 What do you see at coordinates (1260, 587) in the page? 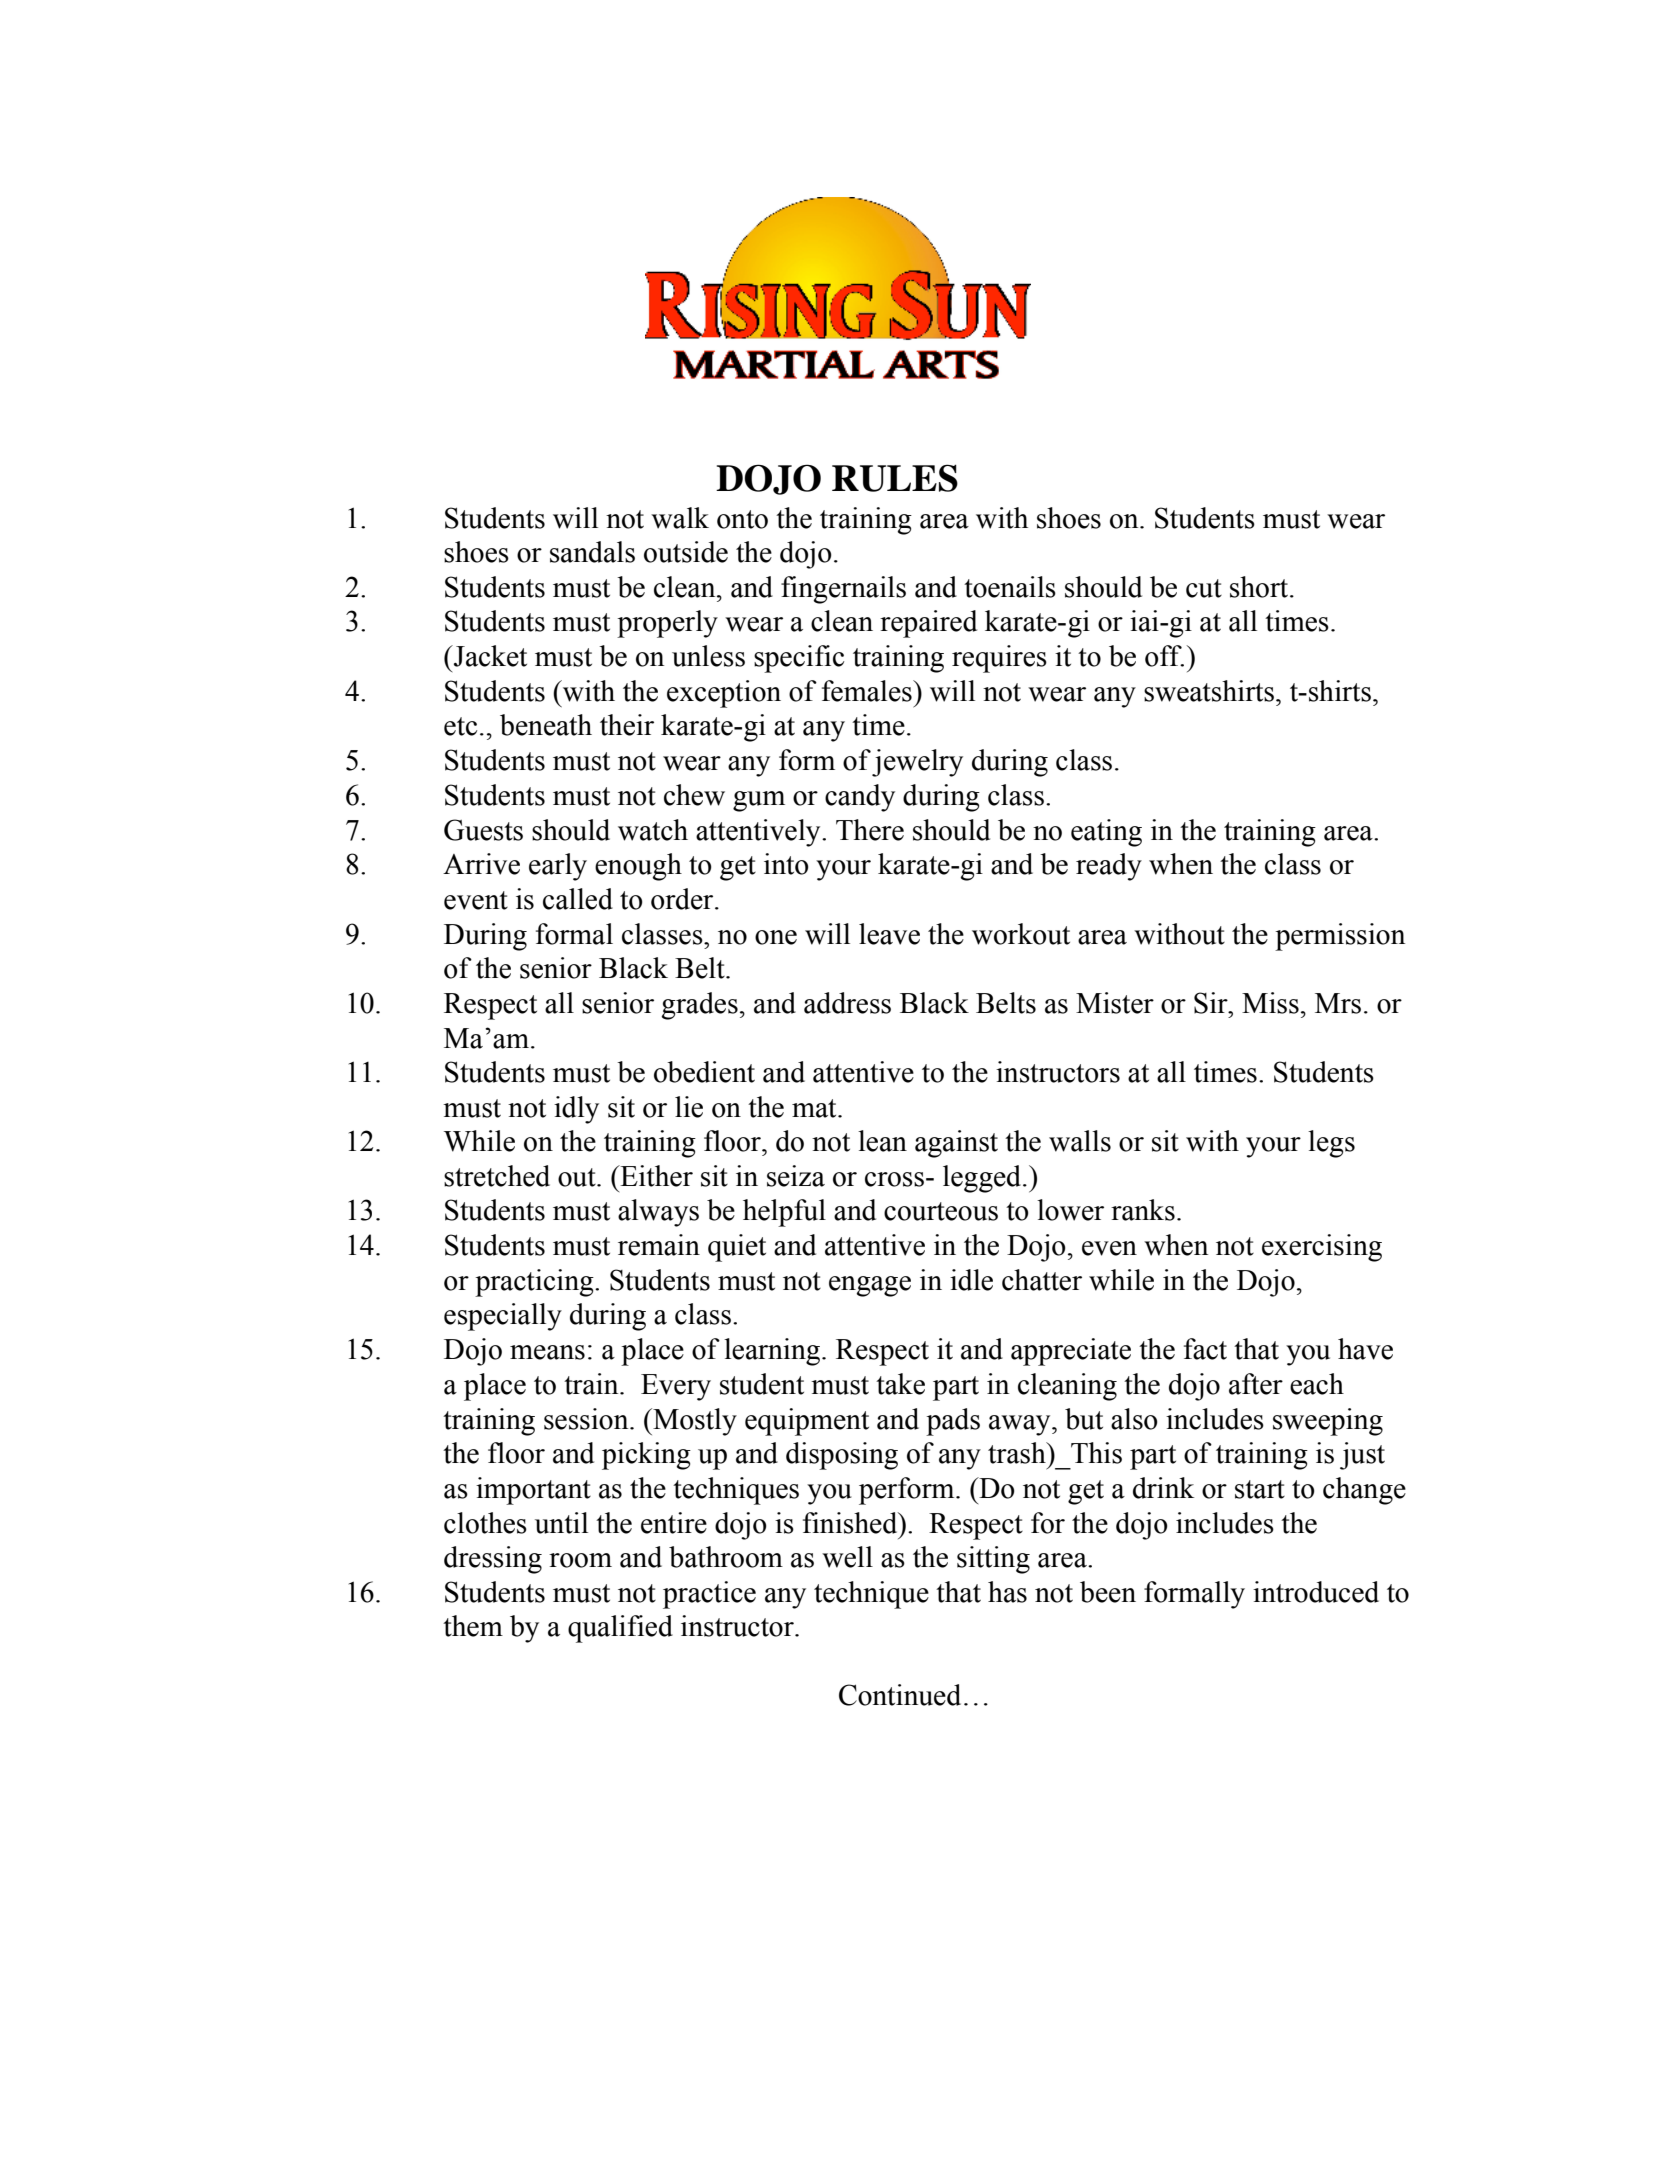
I see `short` at bounding box center [1260, 587].
